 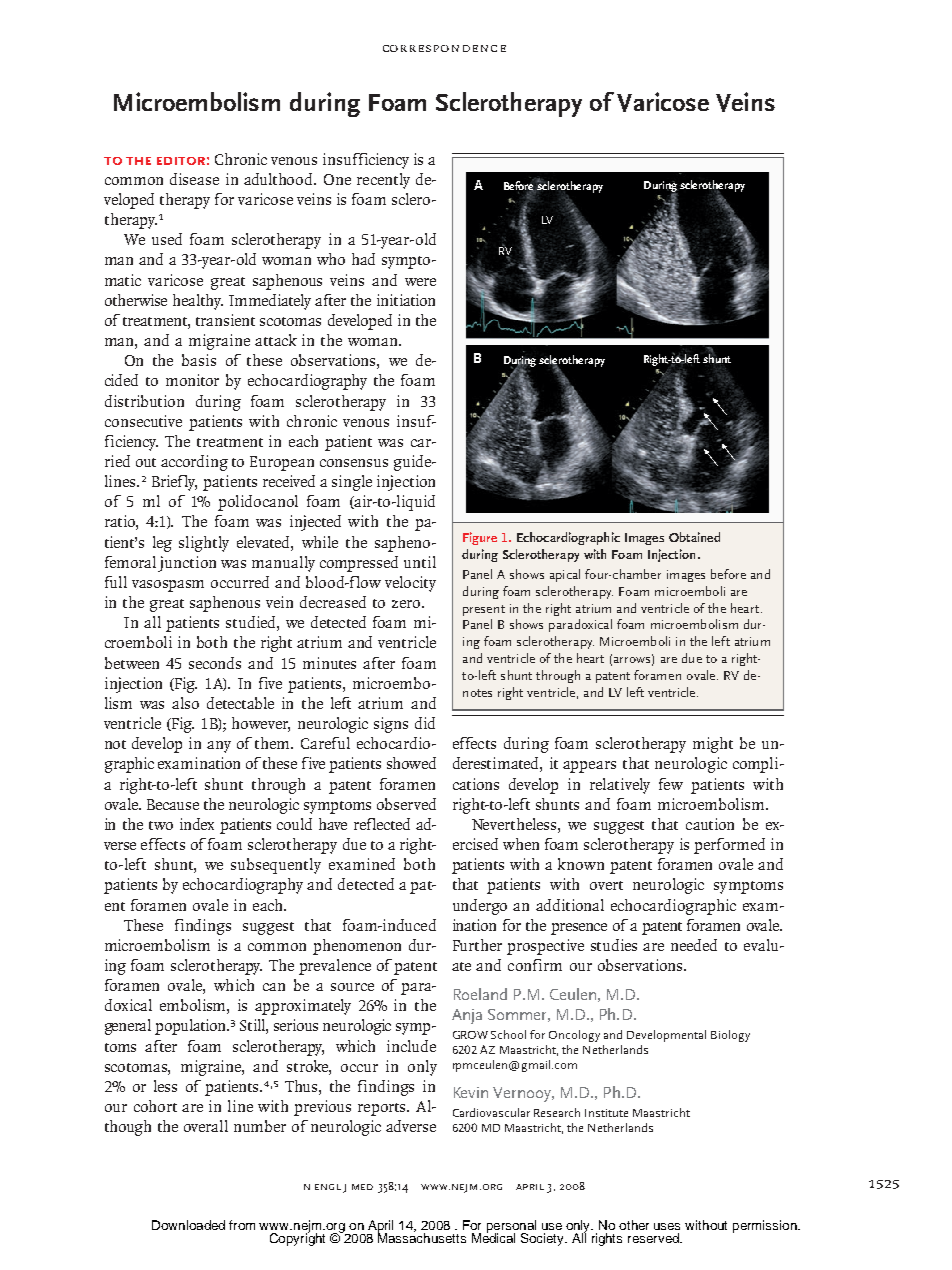 I want to click on Massachusetts, so click(x=422, y=1237).
